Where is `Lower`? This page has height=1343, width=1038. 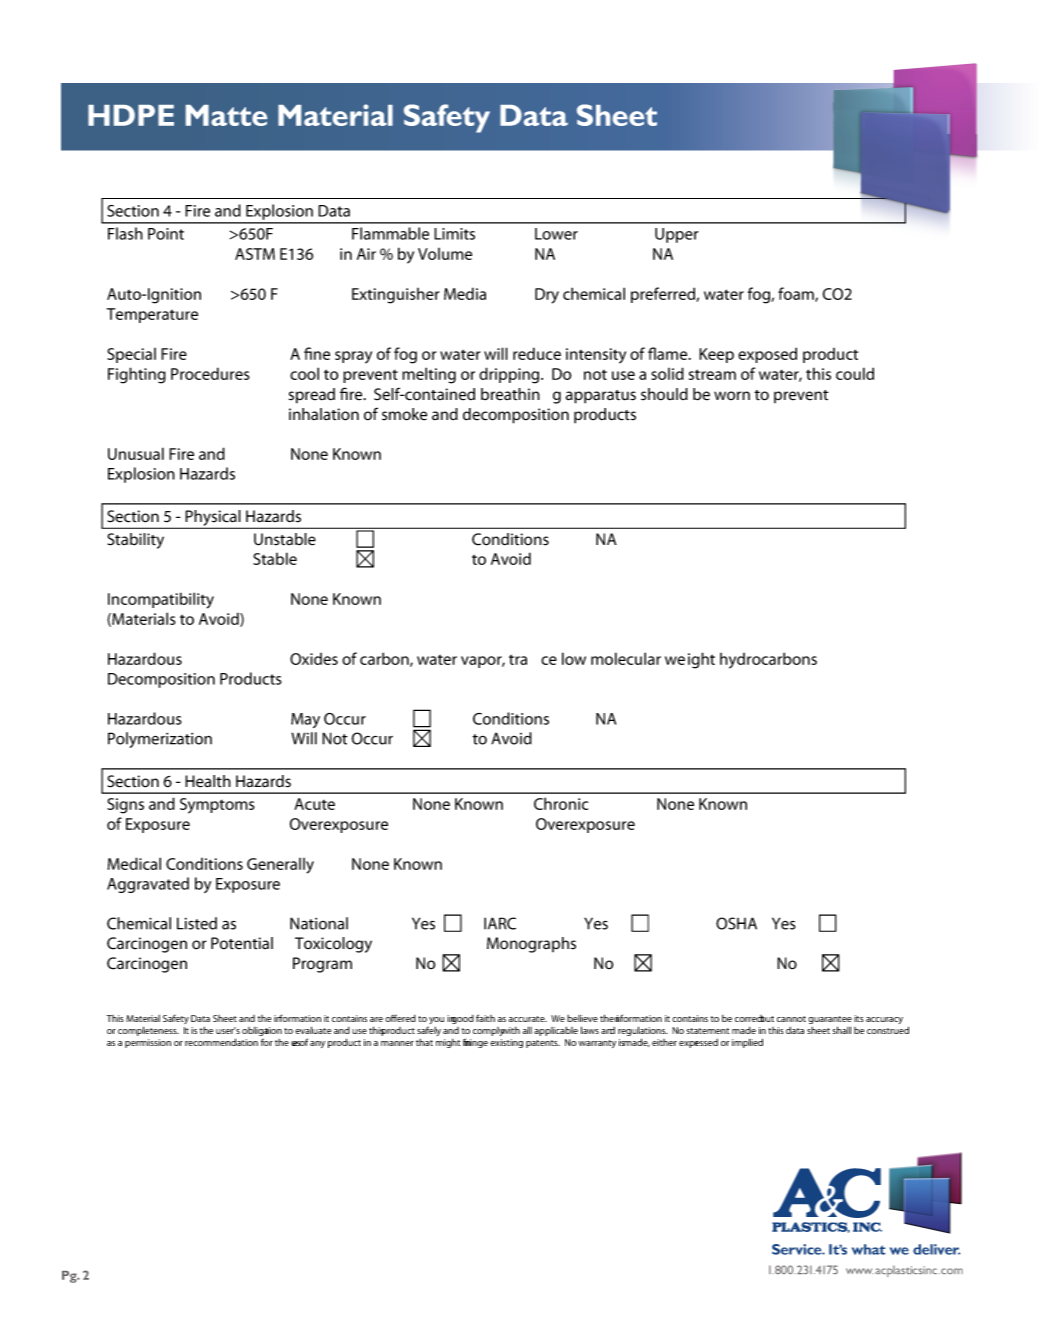
Lower is located at coordinates (556, 234).
